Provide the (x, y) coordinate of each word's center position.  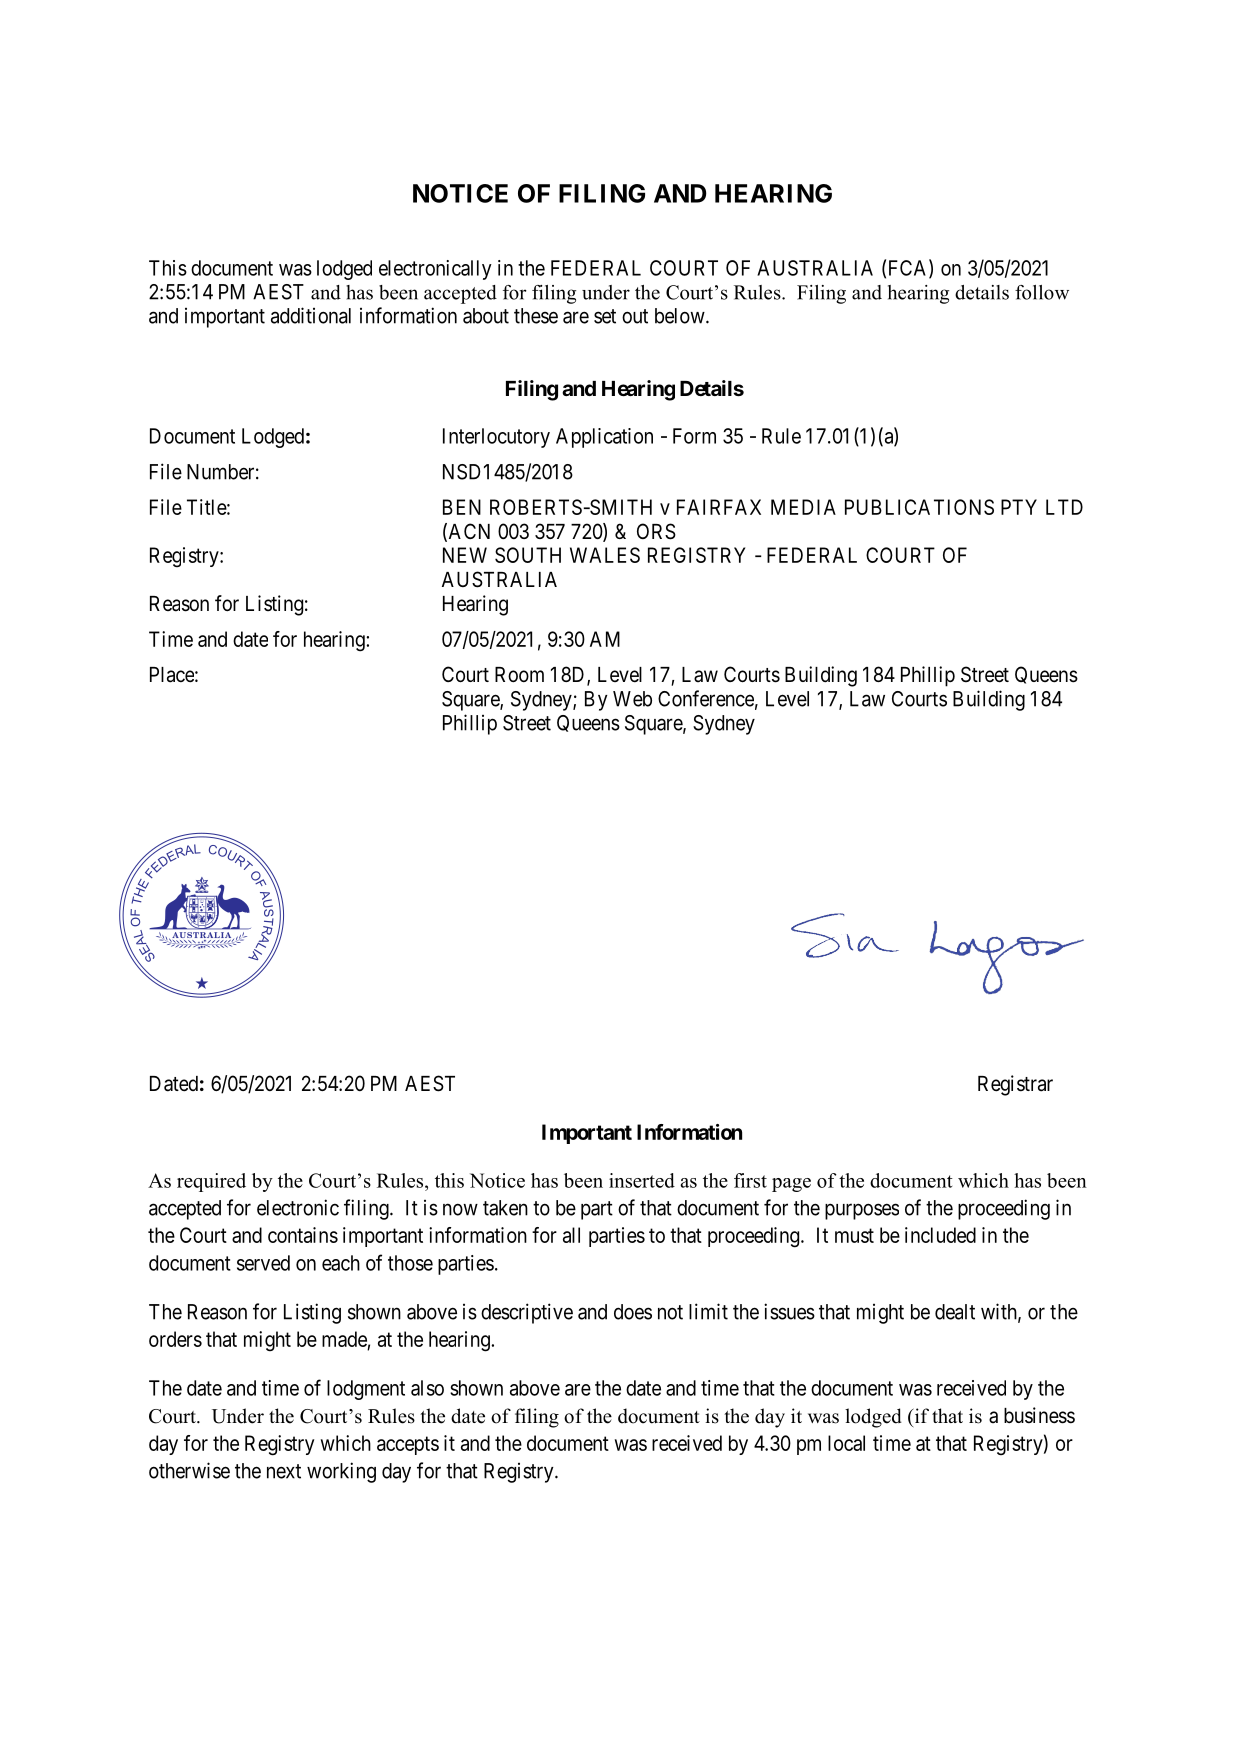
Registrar (1015, 1085)
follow (1042, 292)
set (605, 316)
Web (632, 699)
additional (311, 315)
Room (519, 674)
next (284, 1471)
